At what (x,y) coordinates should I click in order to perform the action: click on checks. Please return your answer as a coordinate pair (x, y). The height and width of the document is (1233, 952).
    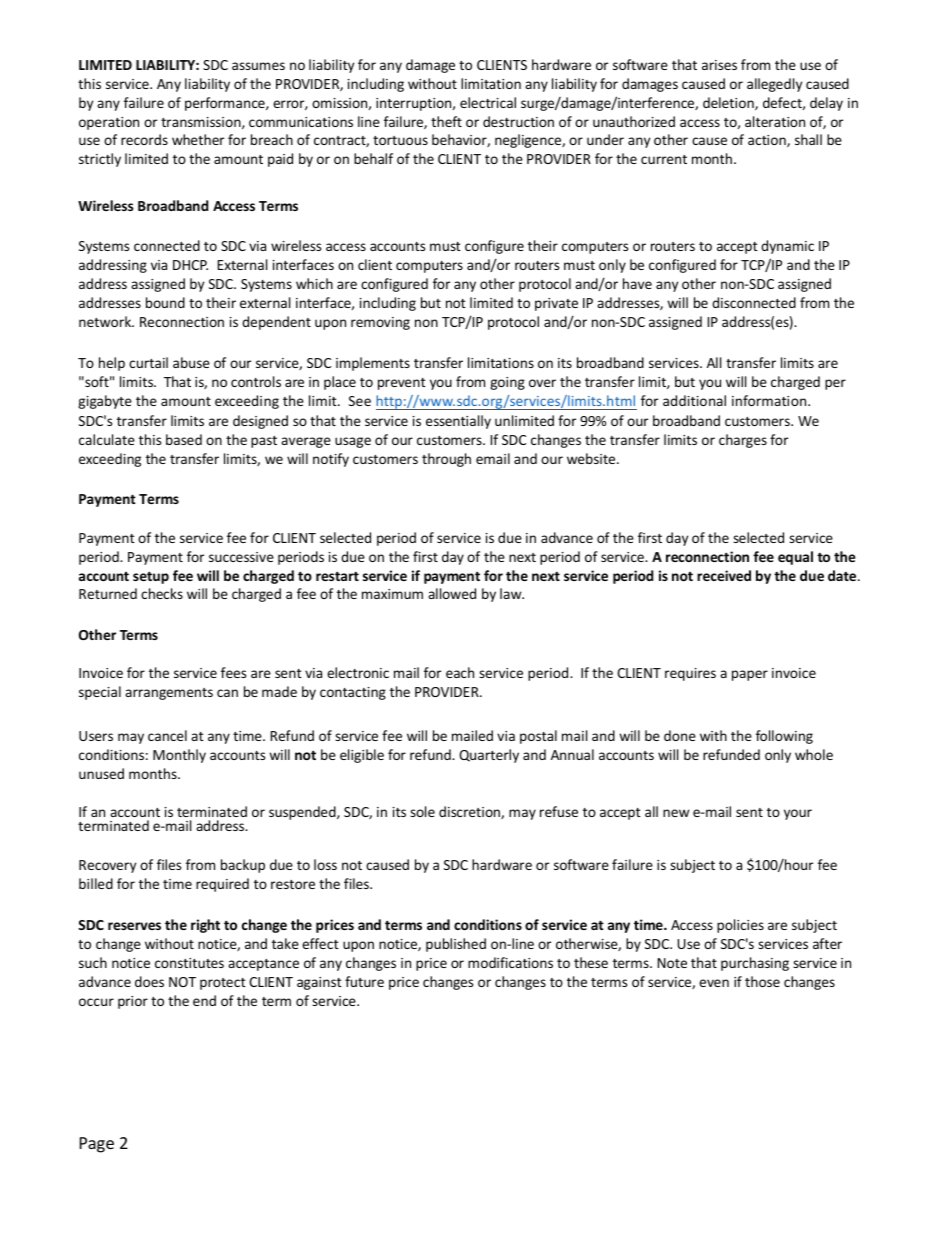
    Looking at the image, I should click on (162, 593).
